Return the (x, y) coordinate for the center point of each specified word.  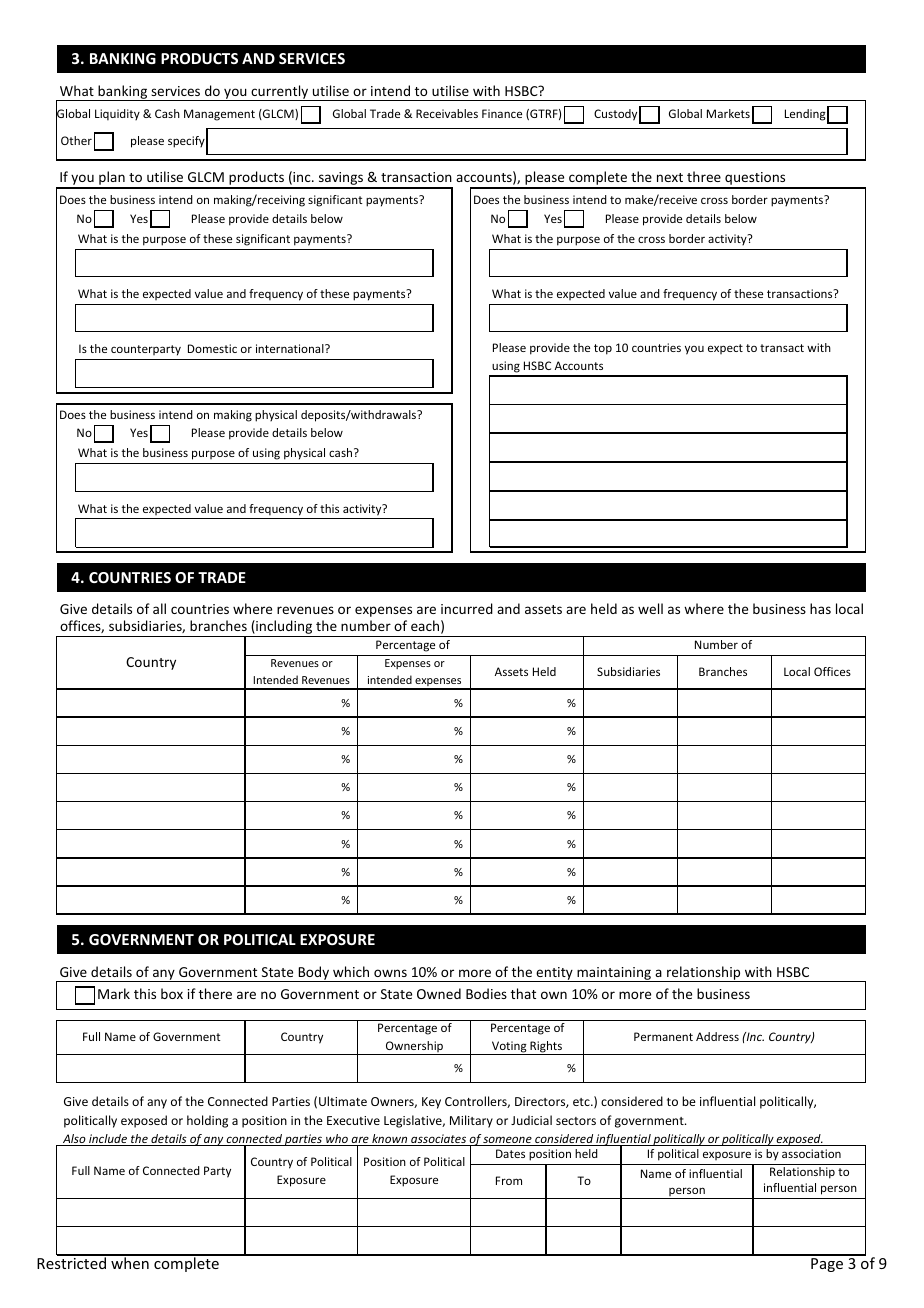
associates (439, 1140)
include (108, 1140)
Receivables (447, 113)
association (811, 1153)
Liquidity (117, 115)
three (704, 176)
